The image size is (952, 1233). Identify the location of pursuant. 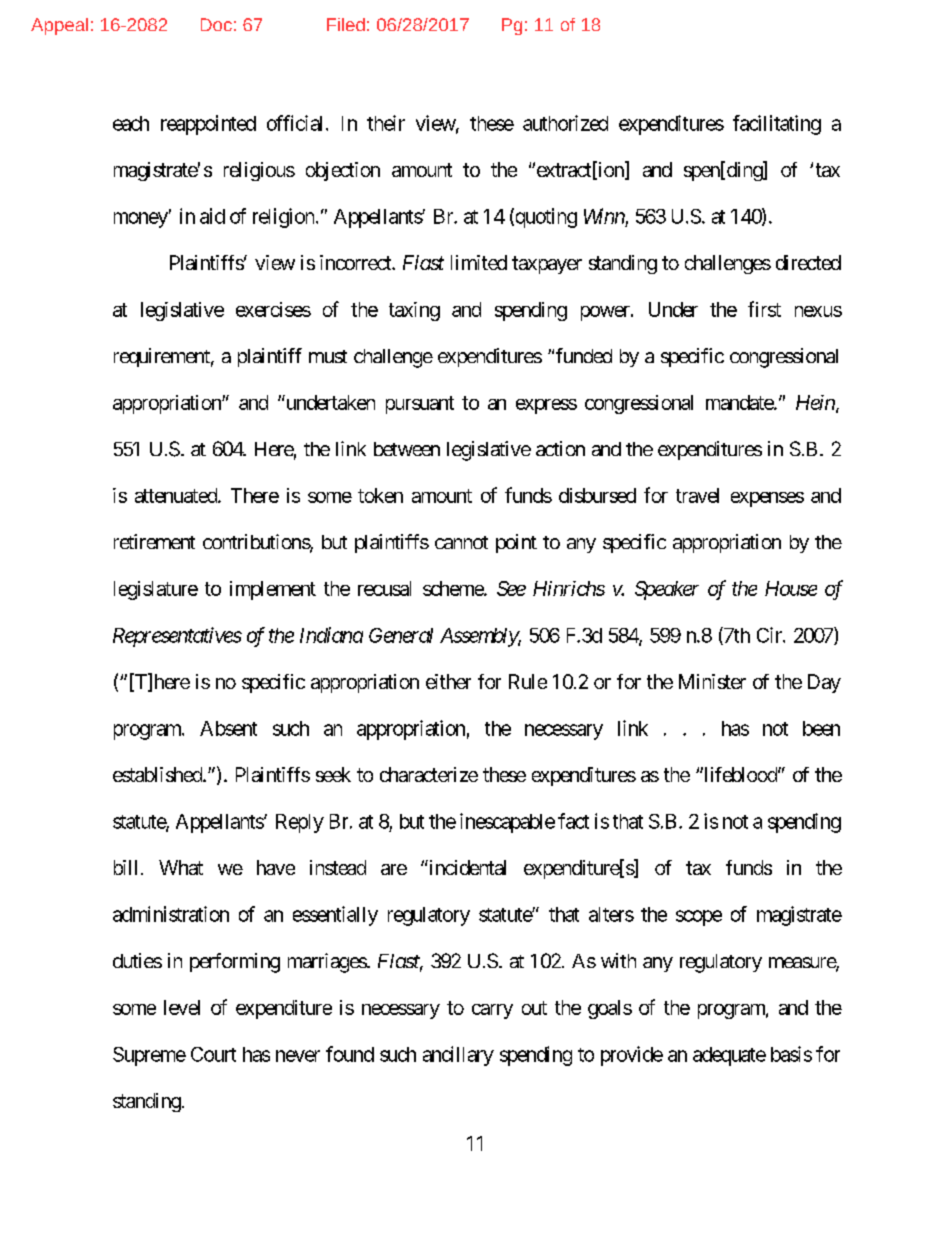
(420, 405).
